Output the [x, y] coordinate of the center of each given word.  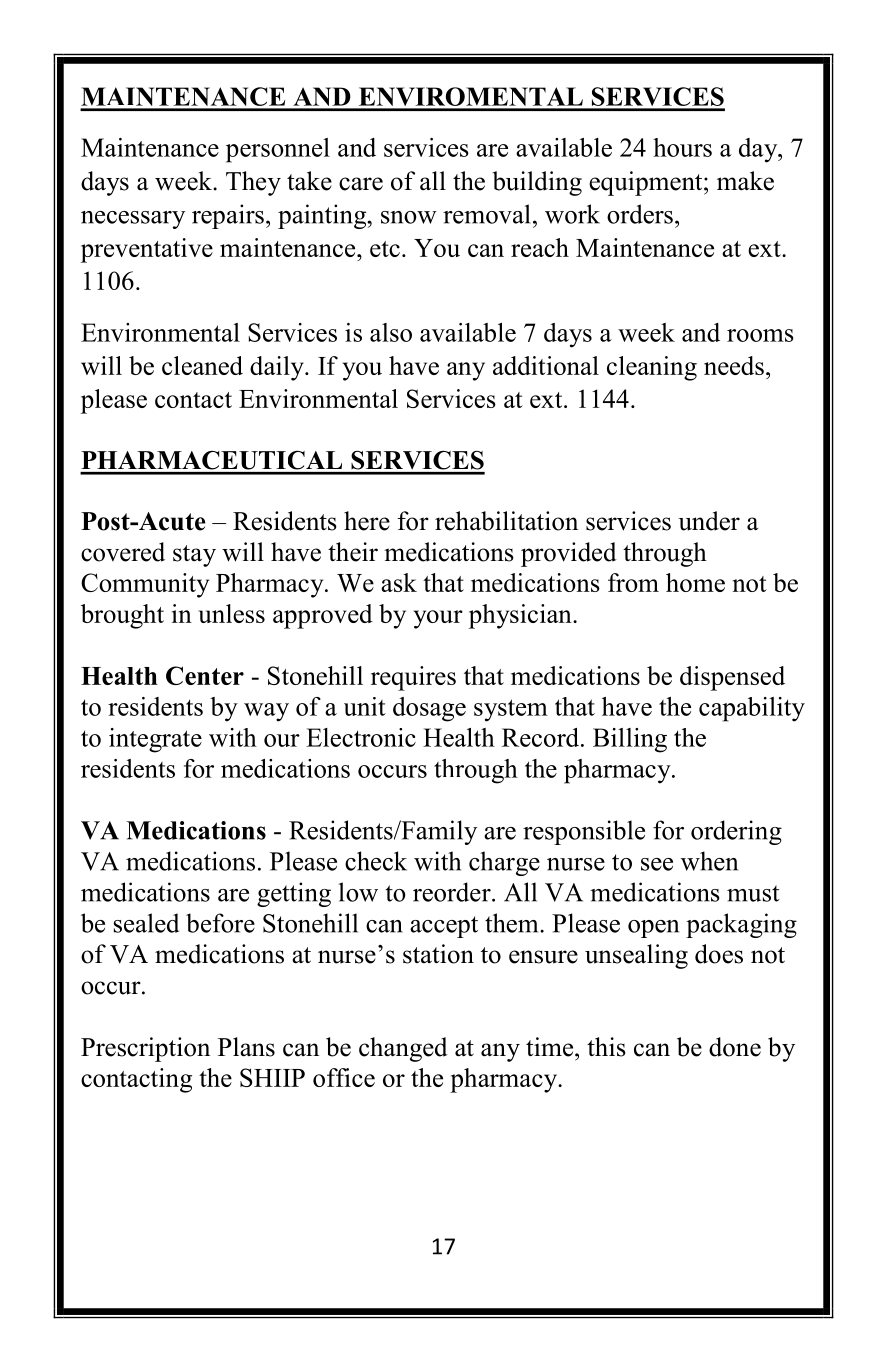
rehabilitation [506, 521]
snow [409, 217]
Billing [630, 740]
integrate [155, 740]
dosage [429, 709]
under [709, 521]
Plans [246, 1047]
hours [682, 147]
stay [194, 556]
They [253, 183]
